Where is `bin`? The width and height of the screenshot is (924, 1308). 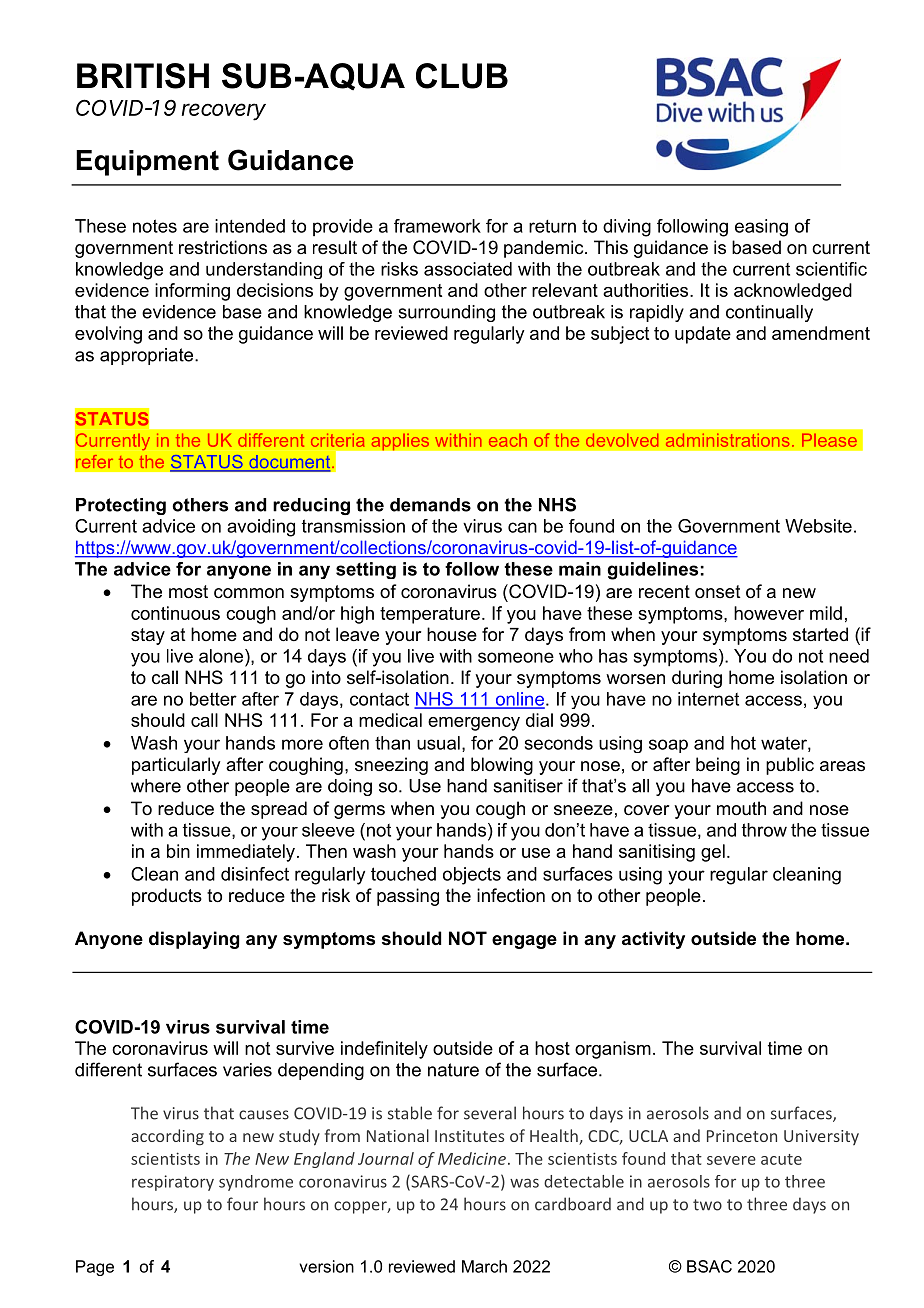
bin is located at coordinates (178, 851).
